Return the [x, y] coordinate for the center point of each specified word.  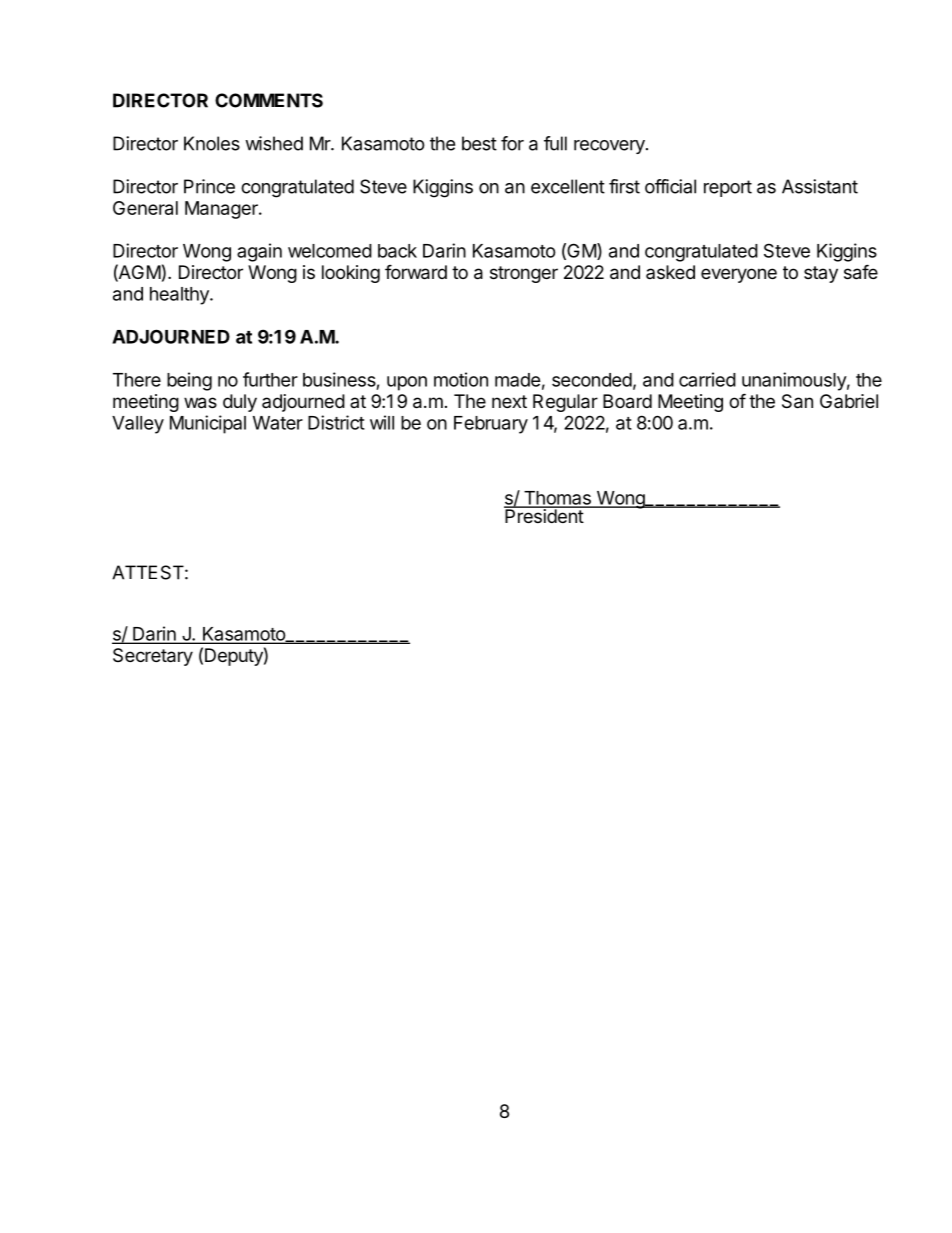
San [797, 401]
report [728, 188]
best [479, 143]
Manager [222, 210]
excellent [568, 186]
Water [278, 423]
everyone [739, 275]
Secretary [153, 657]
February [491, 425]
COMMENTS [269, 100]
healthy [180, 296]
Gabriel [849, 401]
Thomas [557, 499]
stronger [524, 274]
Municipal [208, 424]
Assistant [820, 186]
